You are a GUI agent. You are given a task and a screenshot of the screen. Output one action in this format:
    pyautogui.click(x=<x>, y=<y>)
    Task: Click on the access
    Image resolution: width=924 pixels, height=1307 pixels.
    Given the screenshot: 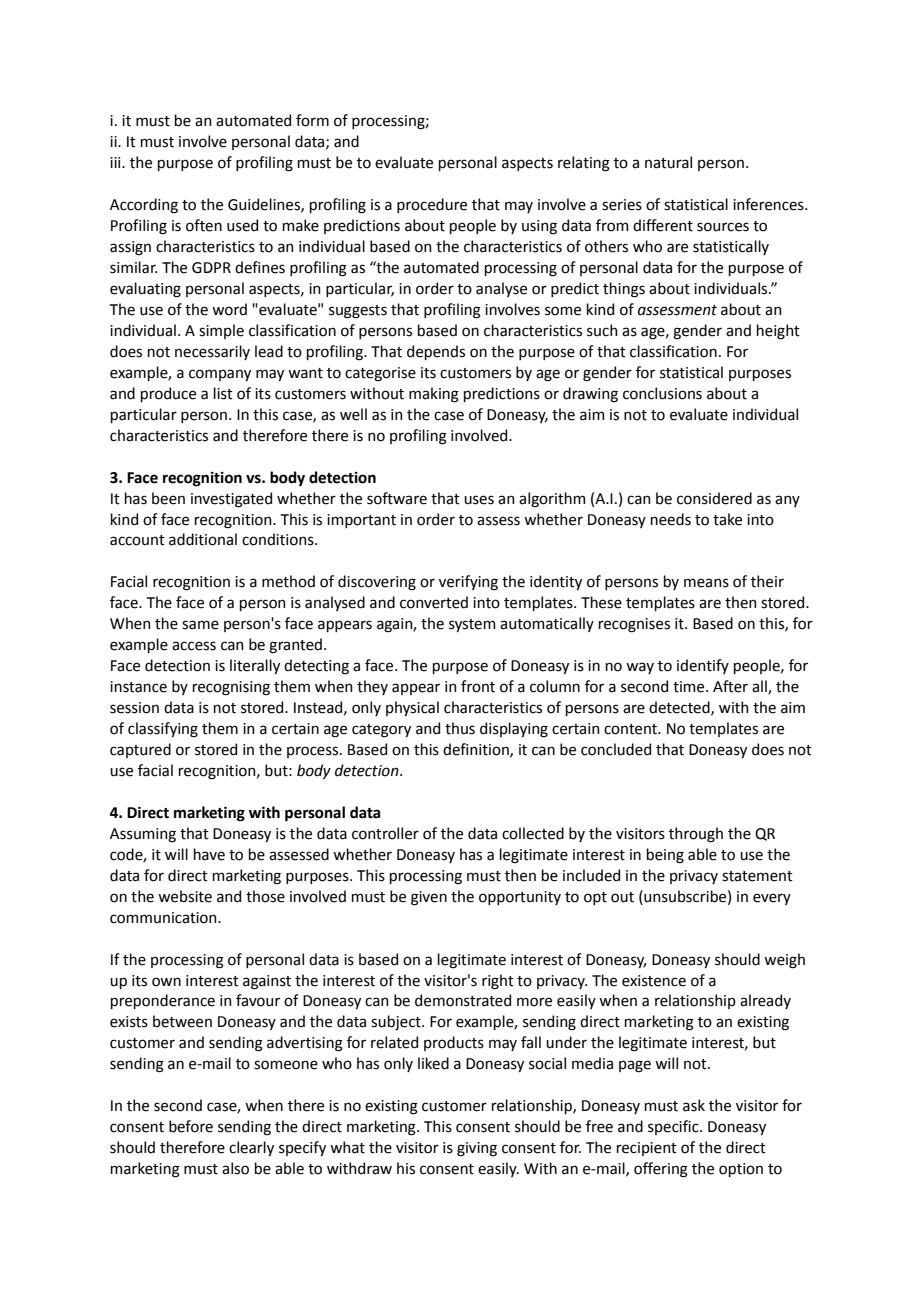 What is the action you would take?
    pyautogui.click(x=194, y=646)
